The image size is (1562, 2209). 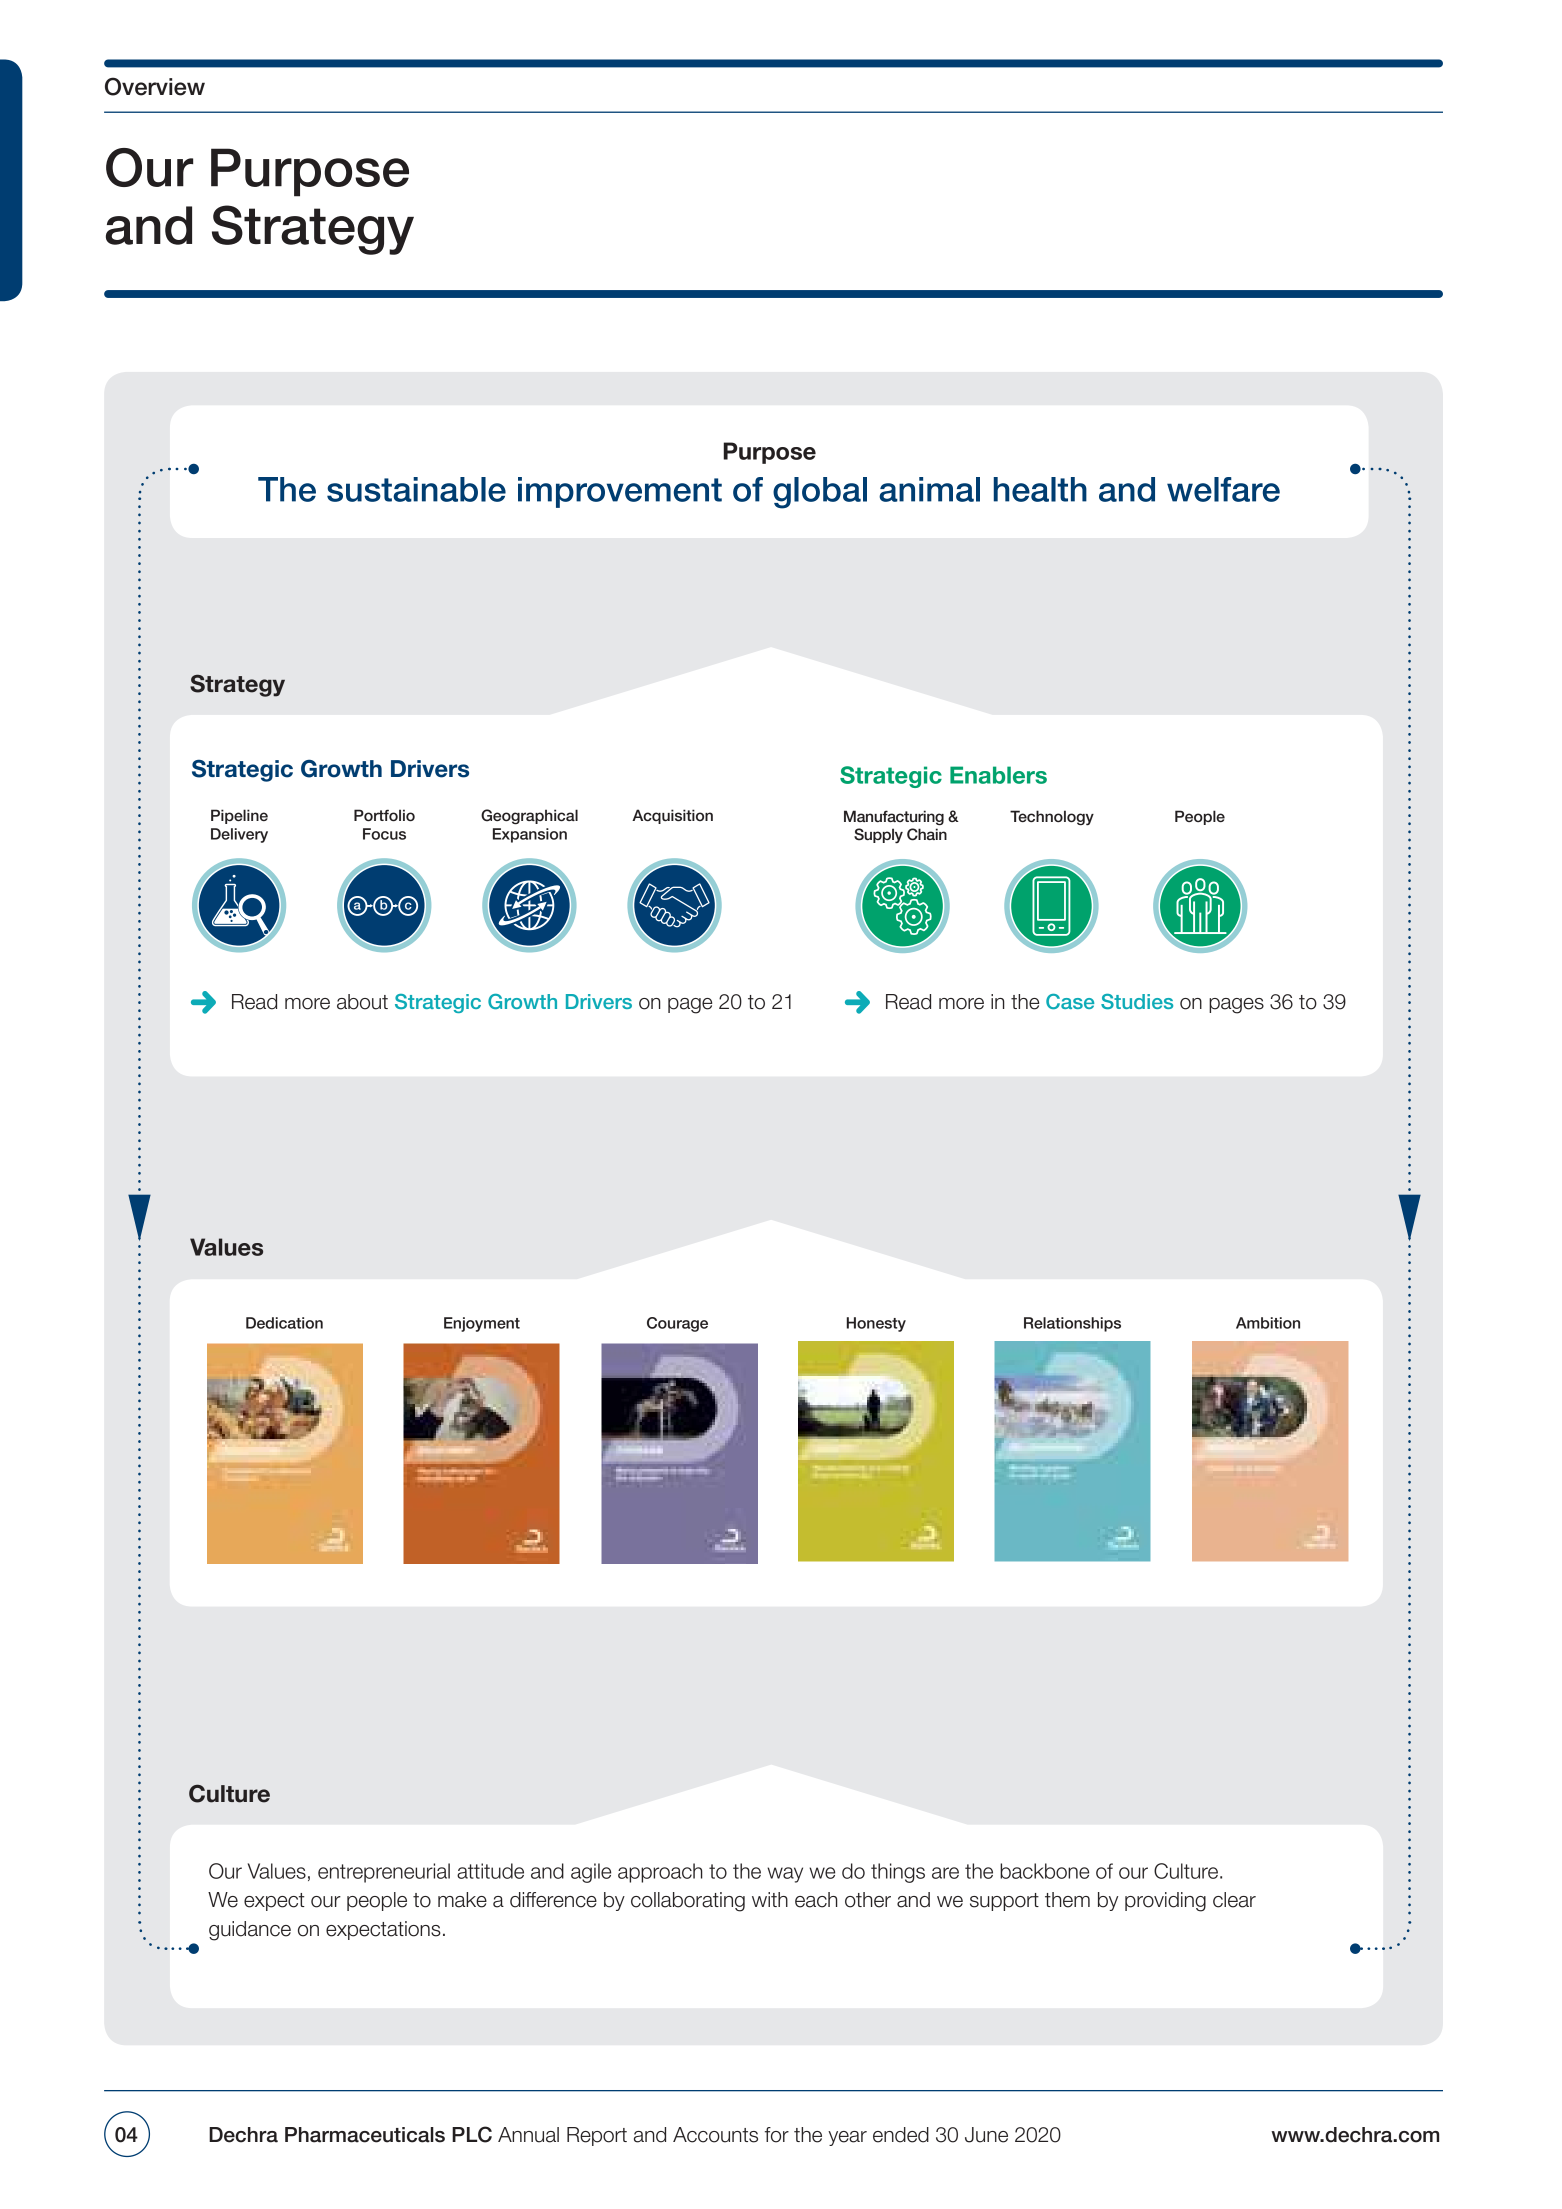 What do you see at coordinates (620, 492) in the page?
I see `improvement` at bounding box center [620, 492].
